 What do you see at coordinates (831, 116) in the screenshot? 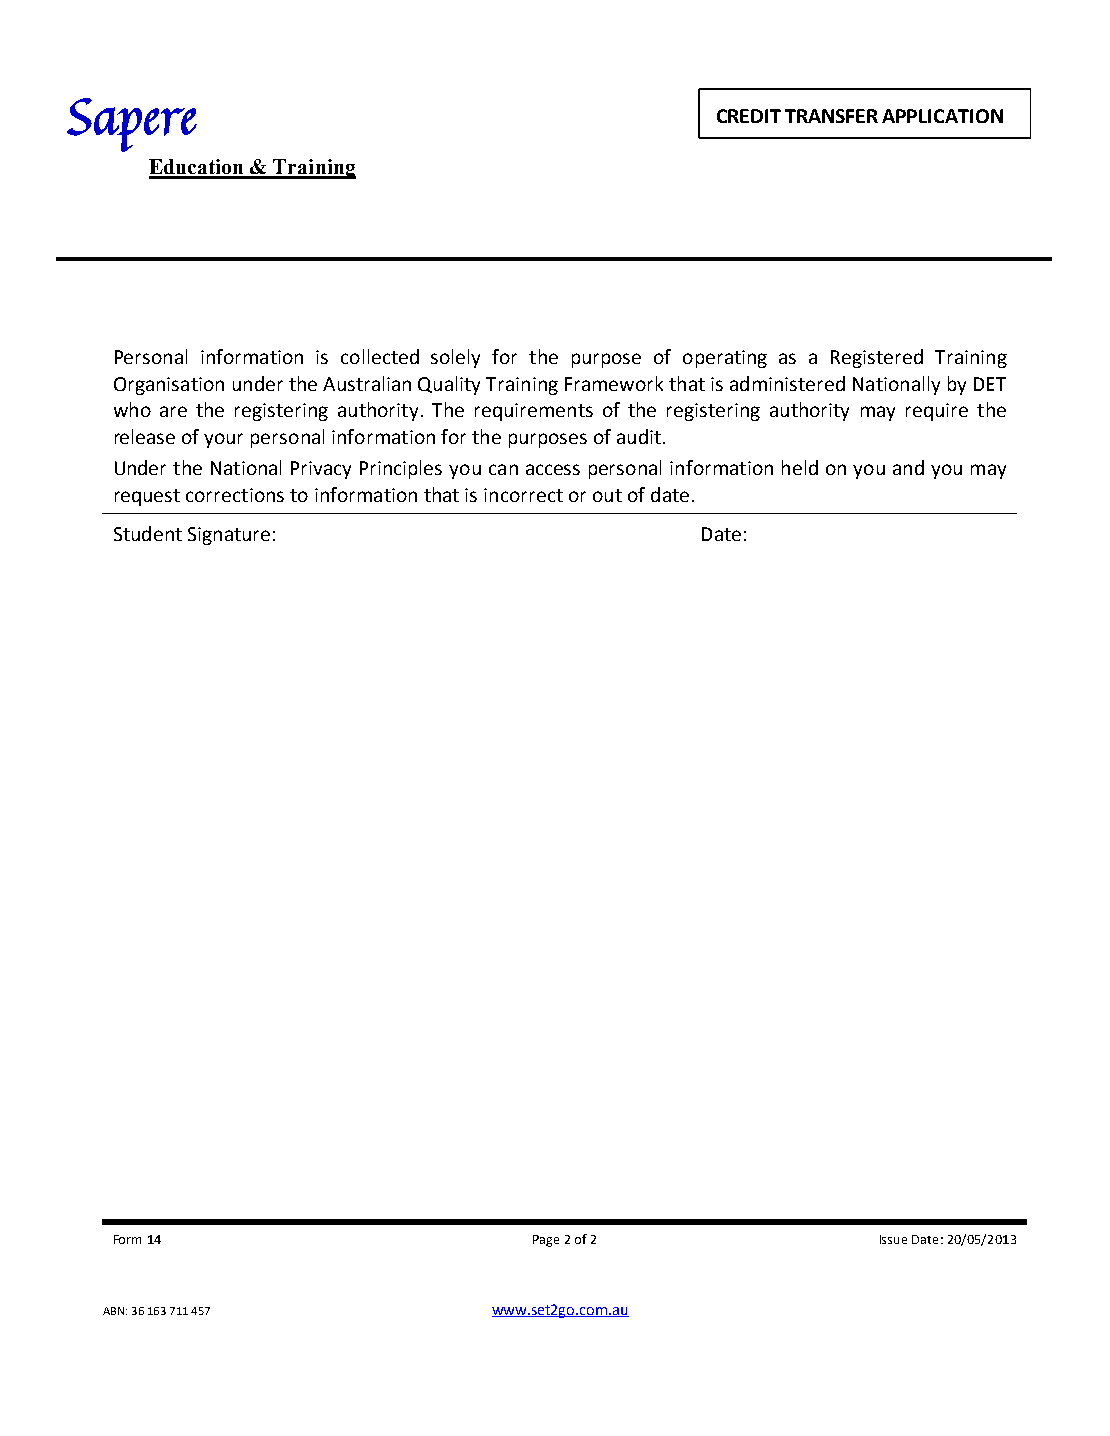
I see `TRANSFER` at bounding box center [831, 116].
